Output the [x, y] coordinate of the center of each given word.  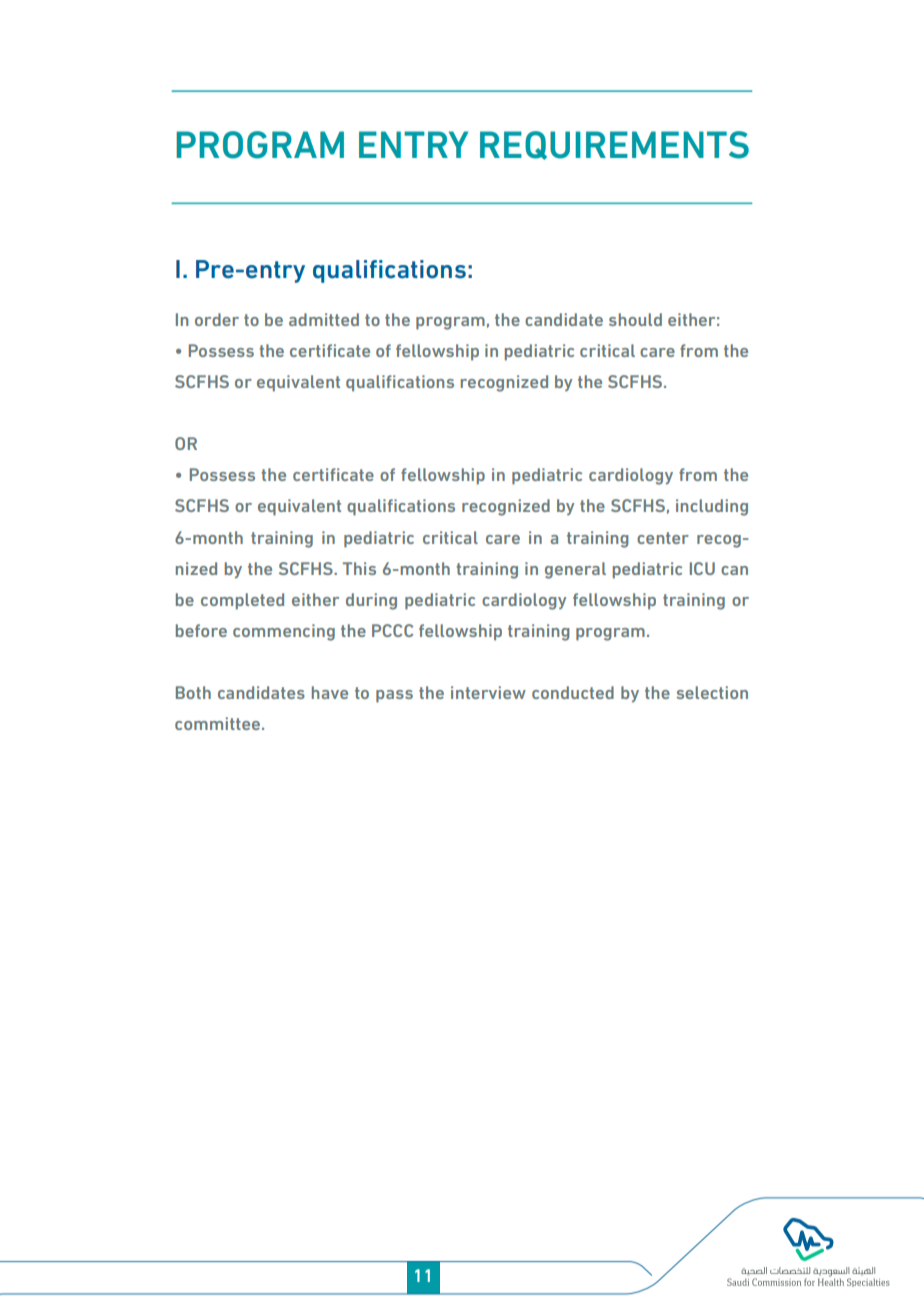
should [635, 319]
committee [217, 723]
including [712, 507]
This [359, 568]
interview [488, 692]
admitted [324, 319]
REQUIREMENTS [614, 145]
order [217, 319]
